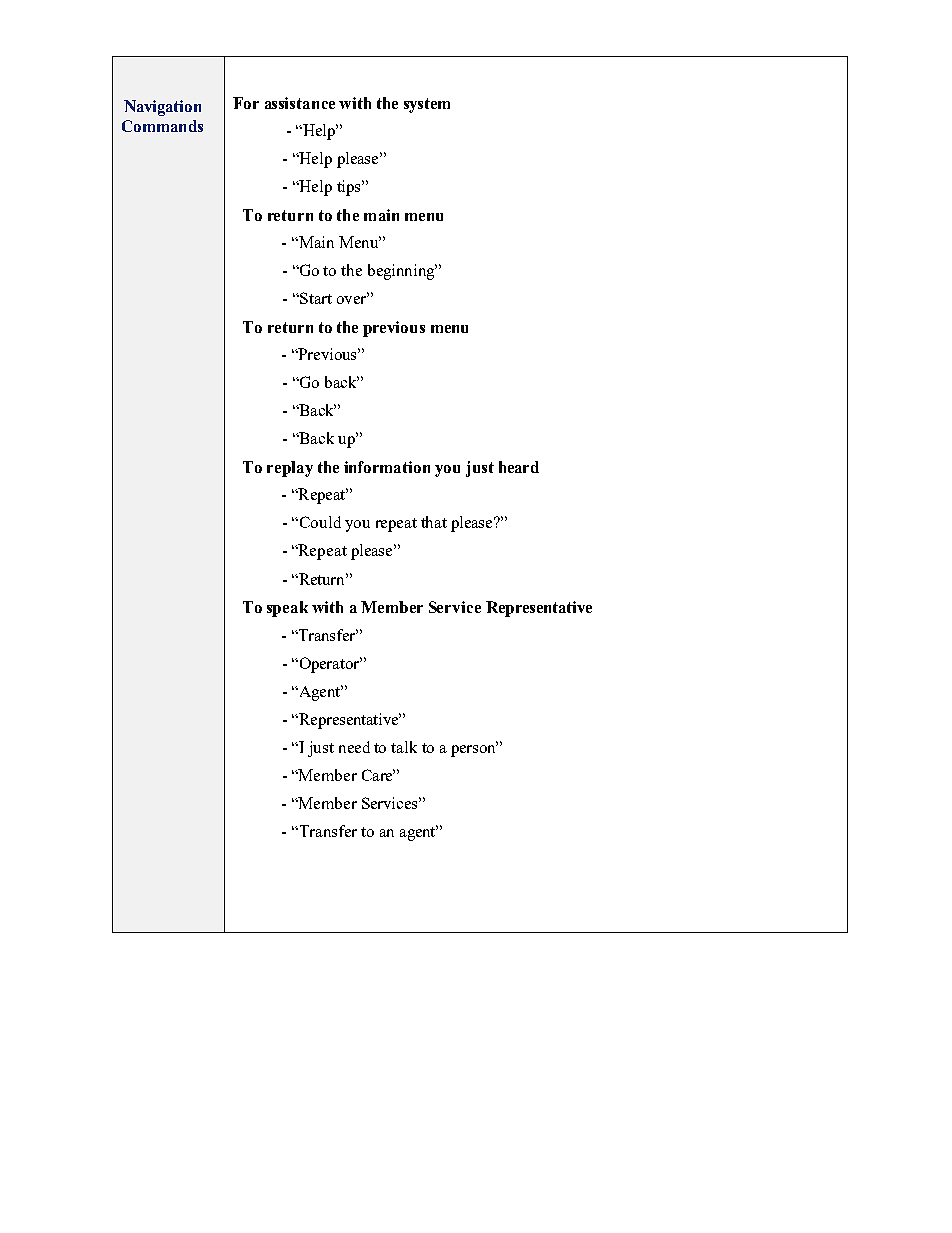 This page has height=1233, width=952. What do you see at coordinates (427, 105) in the page?
I see `system` at bounding box center [427, 105].
